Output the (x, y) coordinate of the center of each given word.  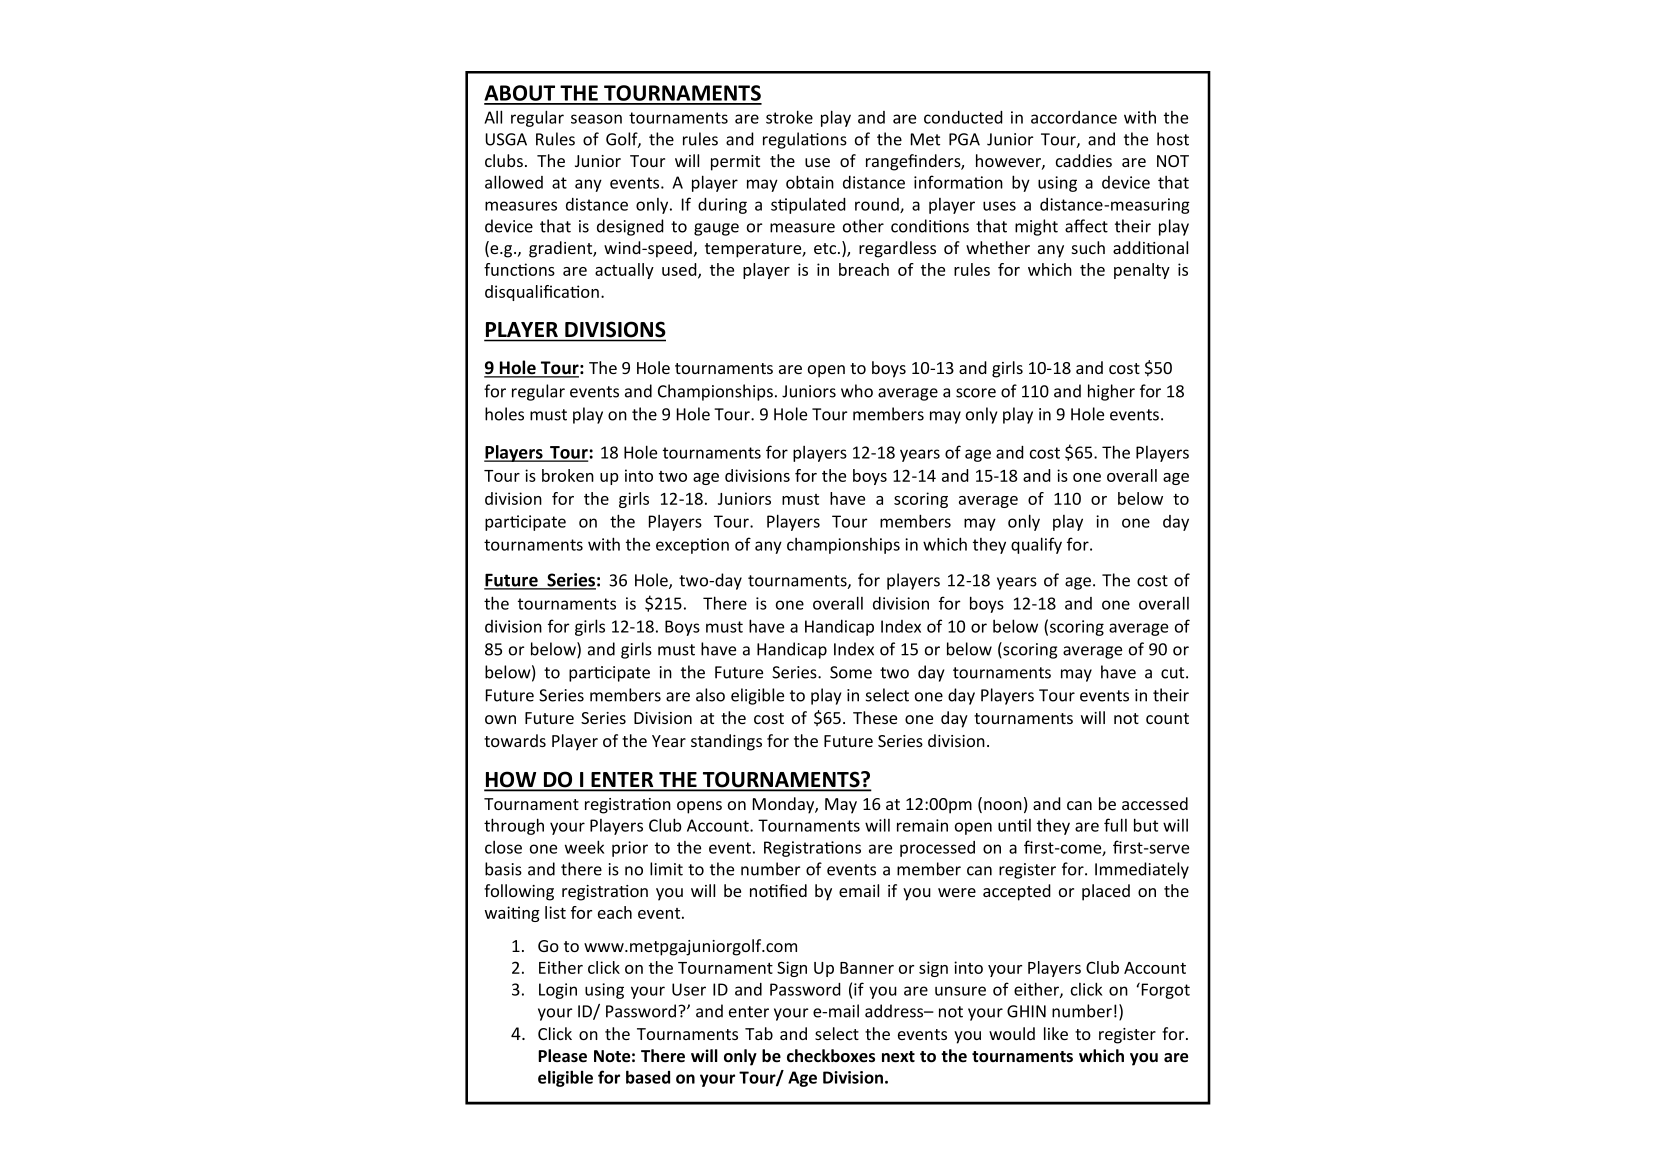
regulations (805, 140)
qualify (1036, 545)
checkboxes (831, 1056)
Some (851, 672)
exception (692, 546)
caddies (1084, 160)
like (1056, 1033)
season (596, 119)
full (1115, 825)
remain (922, 825)
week (584, 847)
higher (1111, 392)
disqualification (542, 293)
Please (562, 1056)
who (857, 391)
